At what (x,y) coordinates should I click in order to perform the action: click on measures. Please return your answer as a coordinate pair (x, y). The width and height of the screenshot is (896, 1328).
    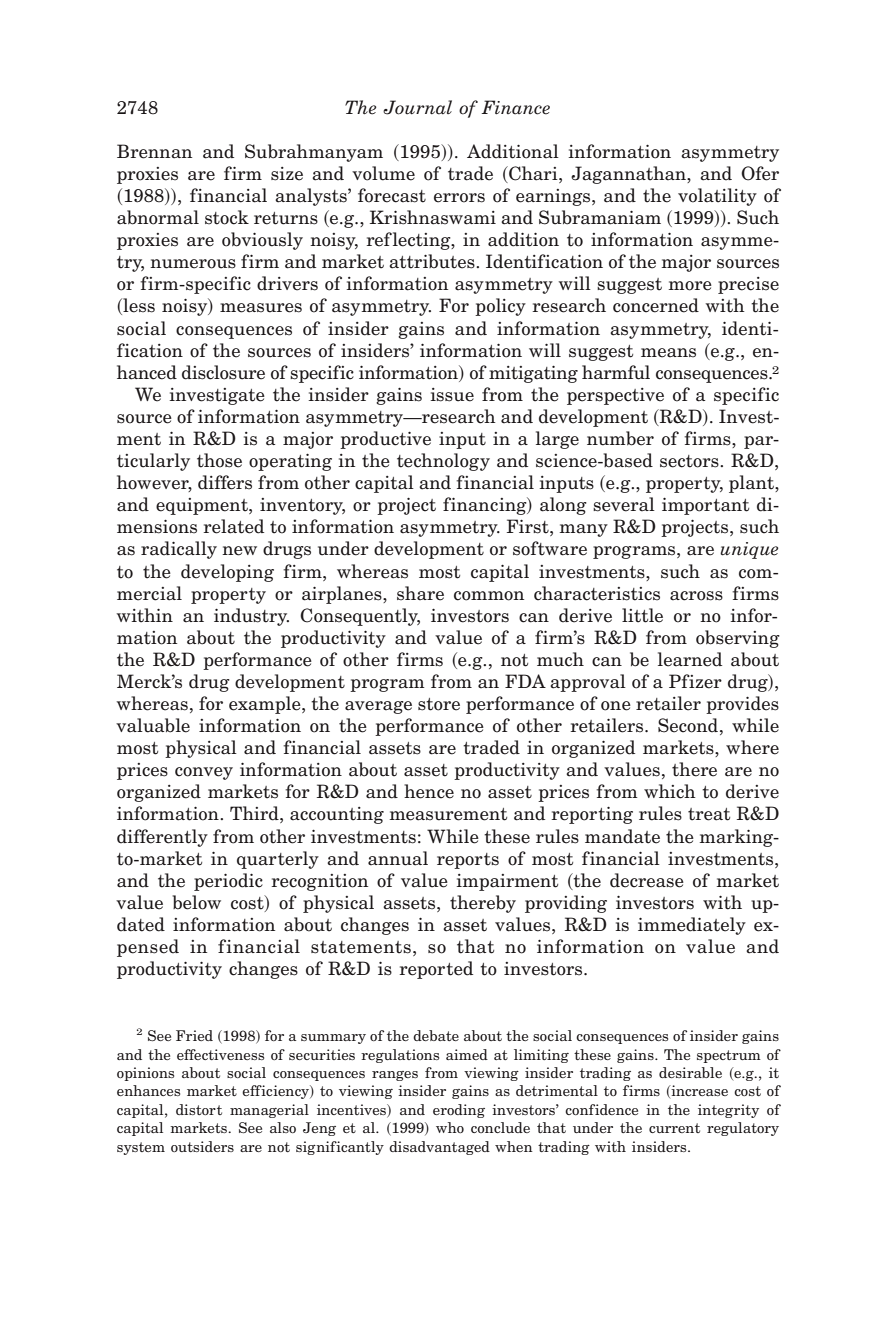
    Looking at the image, I should click on (261, 308).
